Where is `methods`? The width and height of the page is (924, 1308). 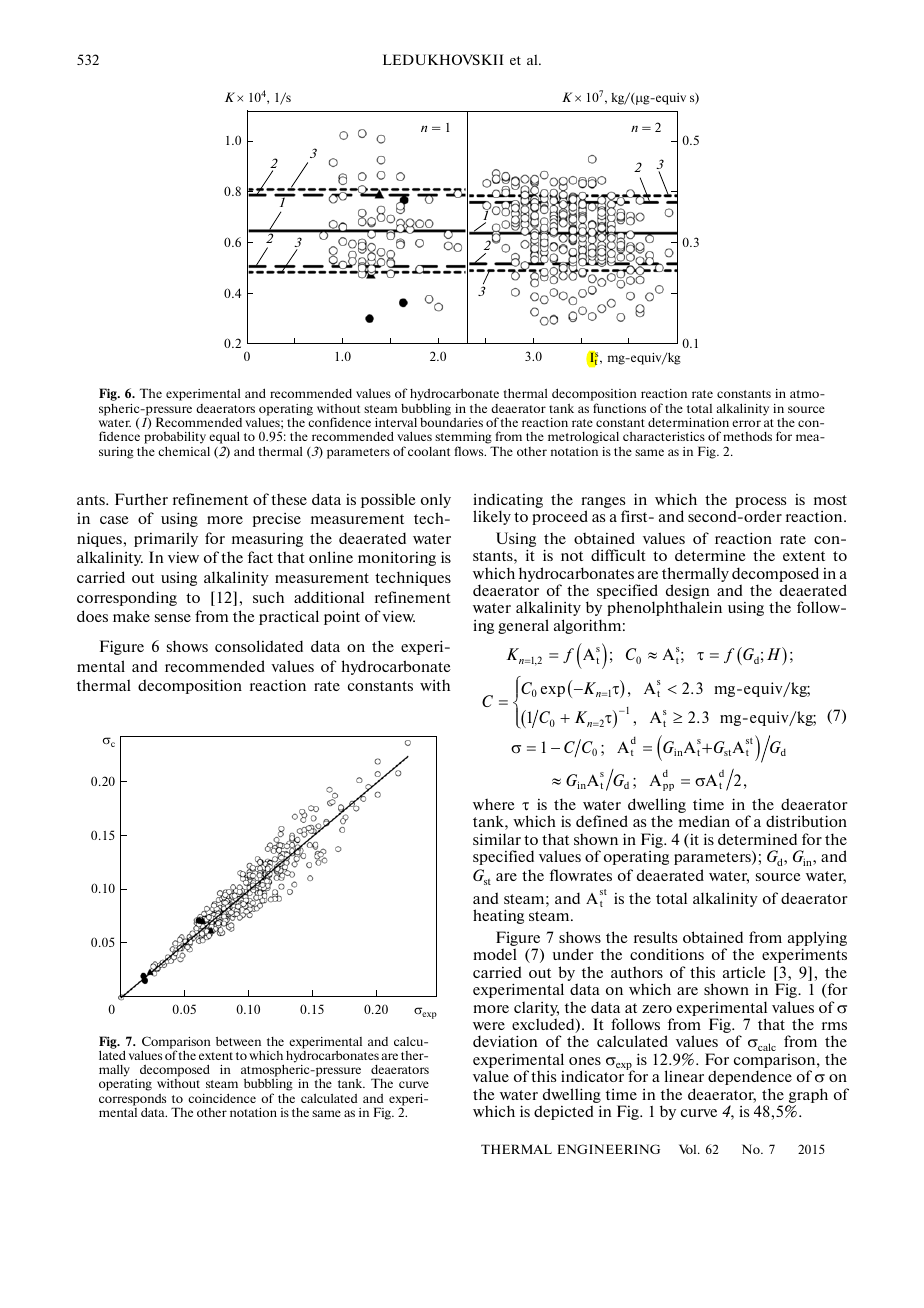 methods is located at coordinates (747, 436).
